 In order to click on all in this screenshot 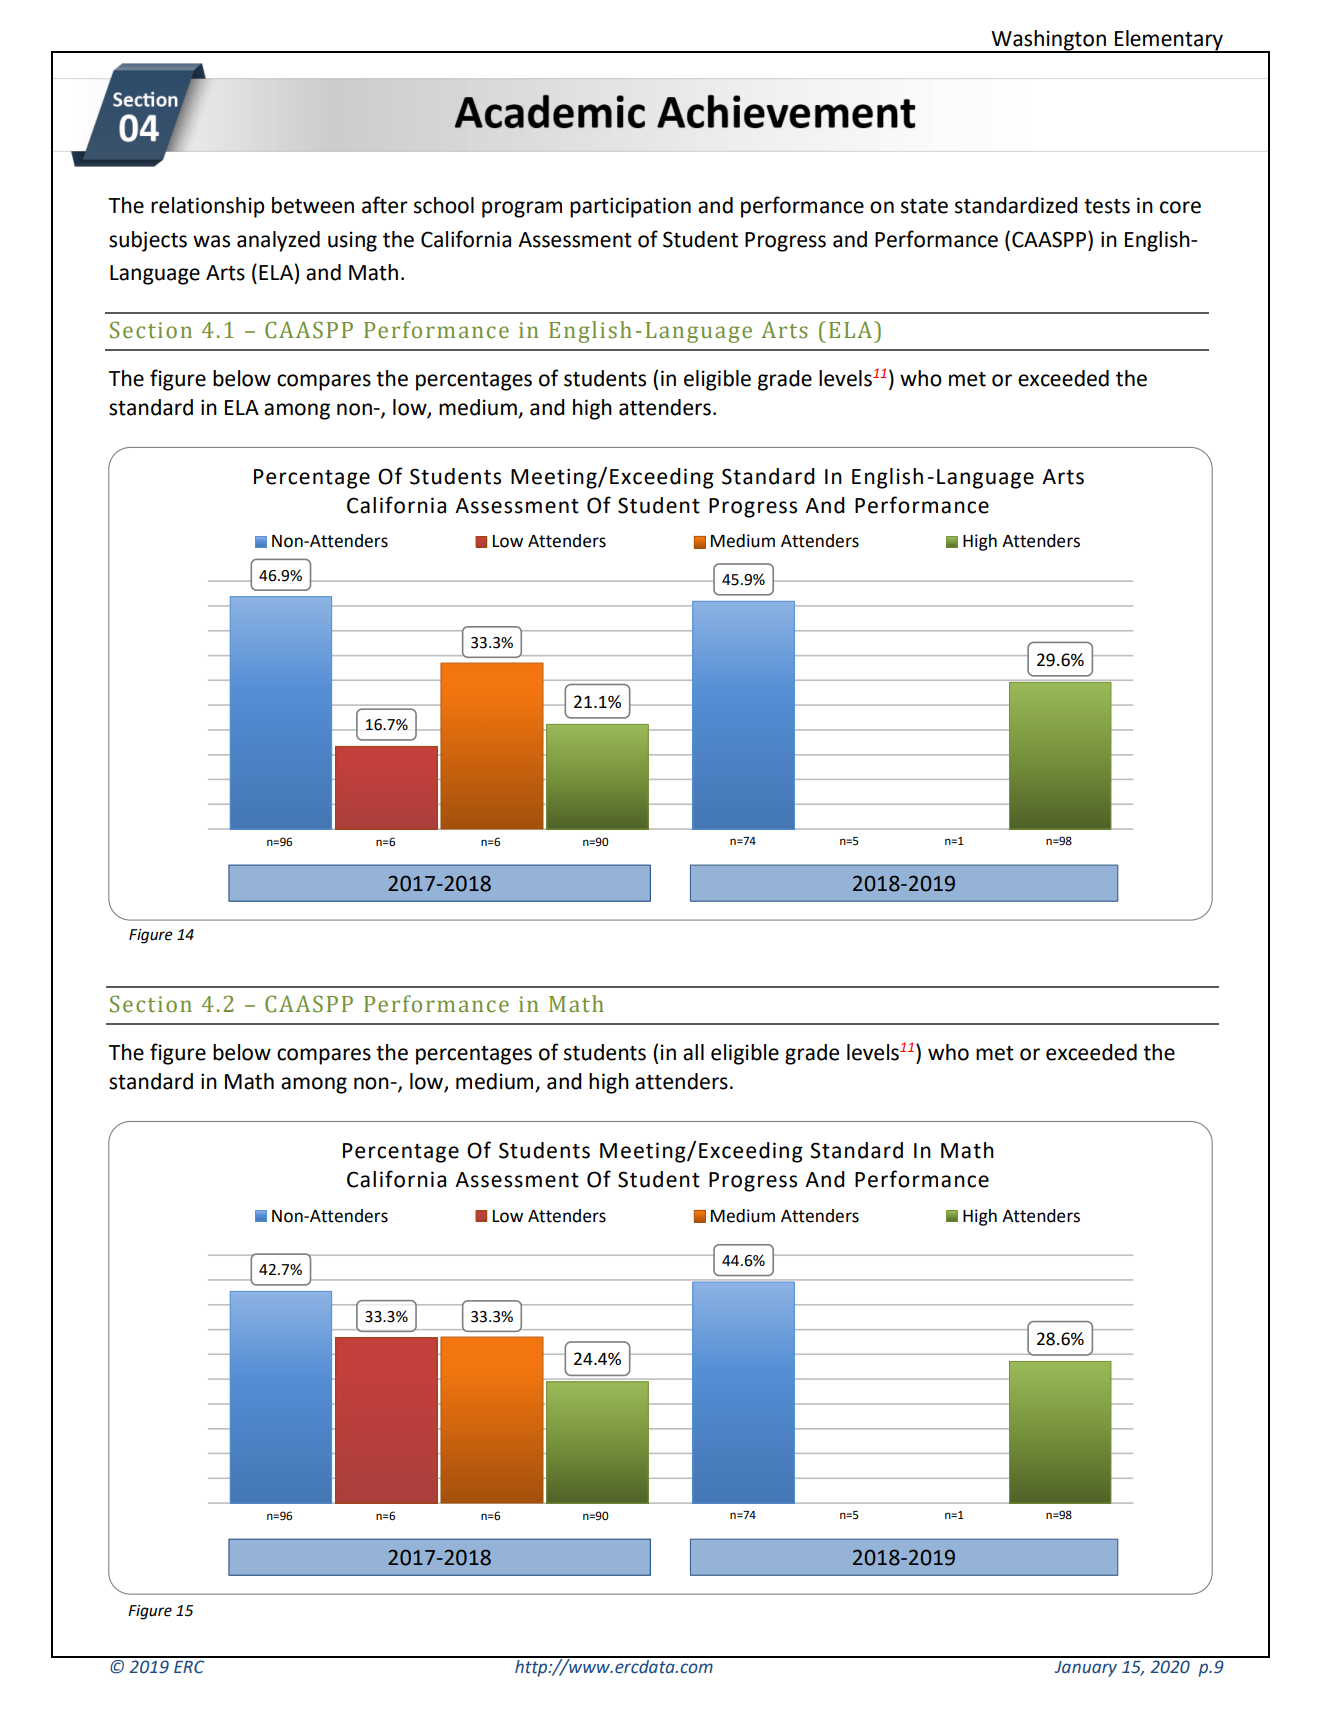, I will do `click(693, 1052)`.
